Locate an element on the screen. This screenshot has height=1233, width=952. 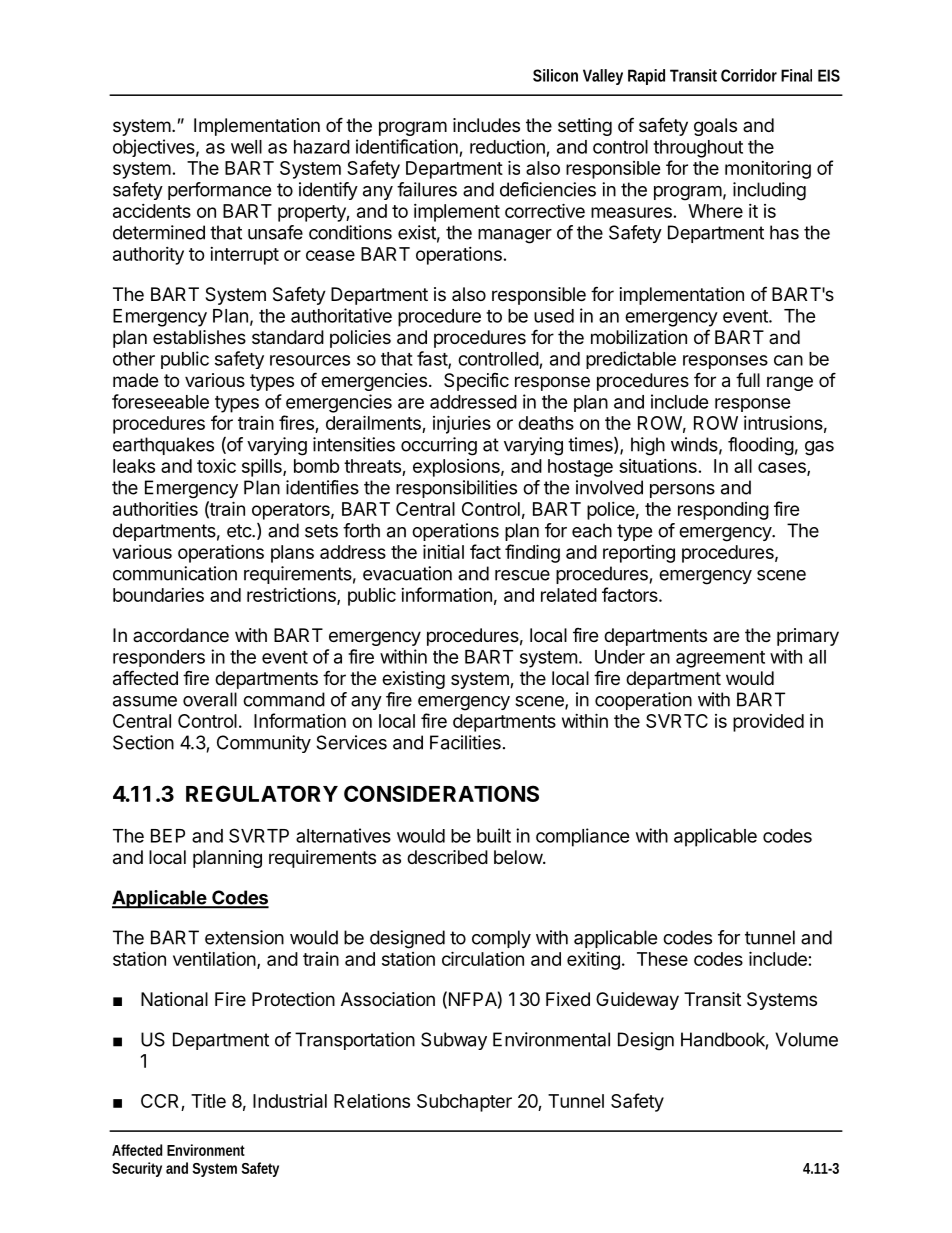
well is located at coordinates (246, 147).
